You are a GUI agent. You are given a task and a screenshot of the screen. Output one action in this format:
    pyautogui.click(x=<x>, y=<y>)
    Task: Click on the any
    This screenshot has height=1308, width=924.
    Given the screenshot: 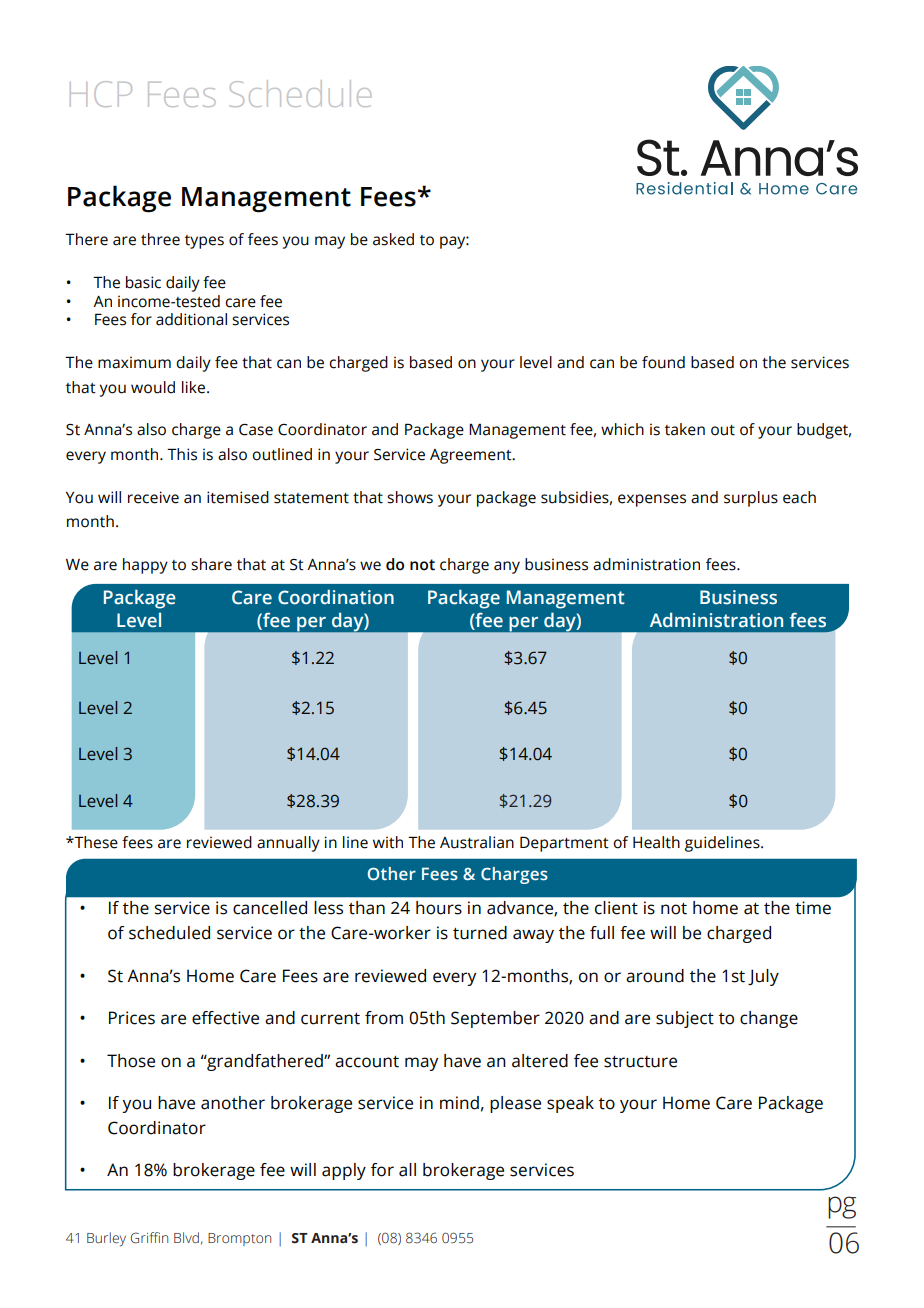 What is the action you would take?
    pyautogui.click(x=507, y=567)
